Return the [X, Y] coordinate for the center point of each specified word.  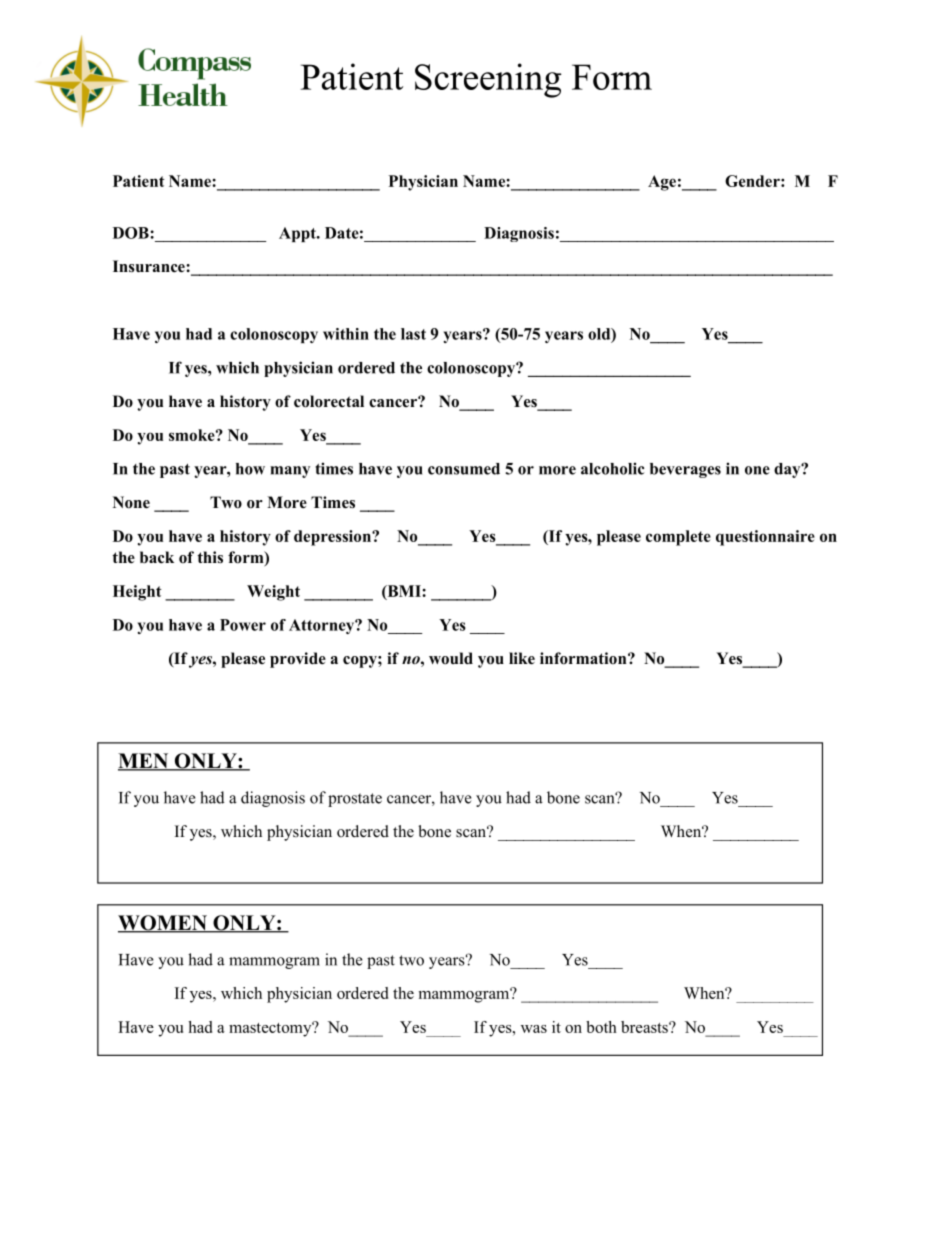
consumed [464, 469]
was [534, 1029]
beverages [685, 470]
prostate [355, 800]
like [522, 658]
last [413, 334]
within [346, 334]
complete [678, 538]
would [451, 658]
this [210, 557]
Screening [488, 80]
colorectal [329, 401]
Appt [298, 234]
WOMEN [163, 924]
